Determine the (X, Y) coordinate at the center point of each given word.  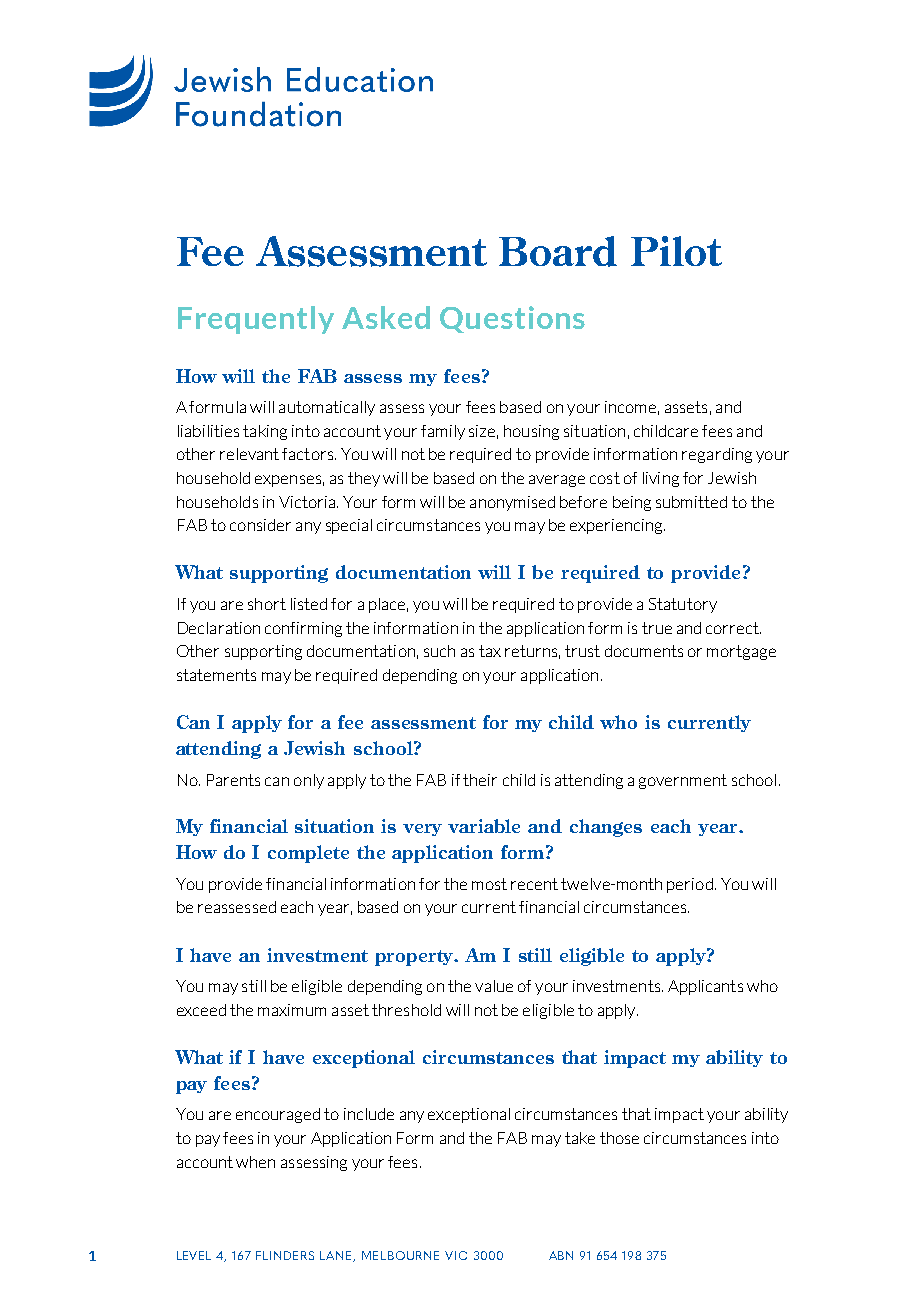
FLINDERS (285, 1255)
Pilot (676, 251)
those (619, 1138)
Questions (512, 319)
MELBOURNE (400, 1255)
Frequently (256, 320)
